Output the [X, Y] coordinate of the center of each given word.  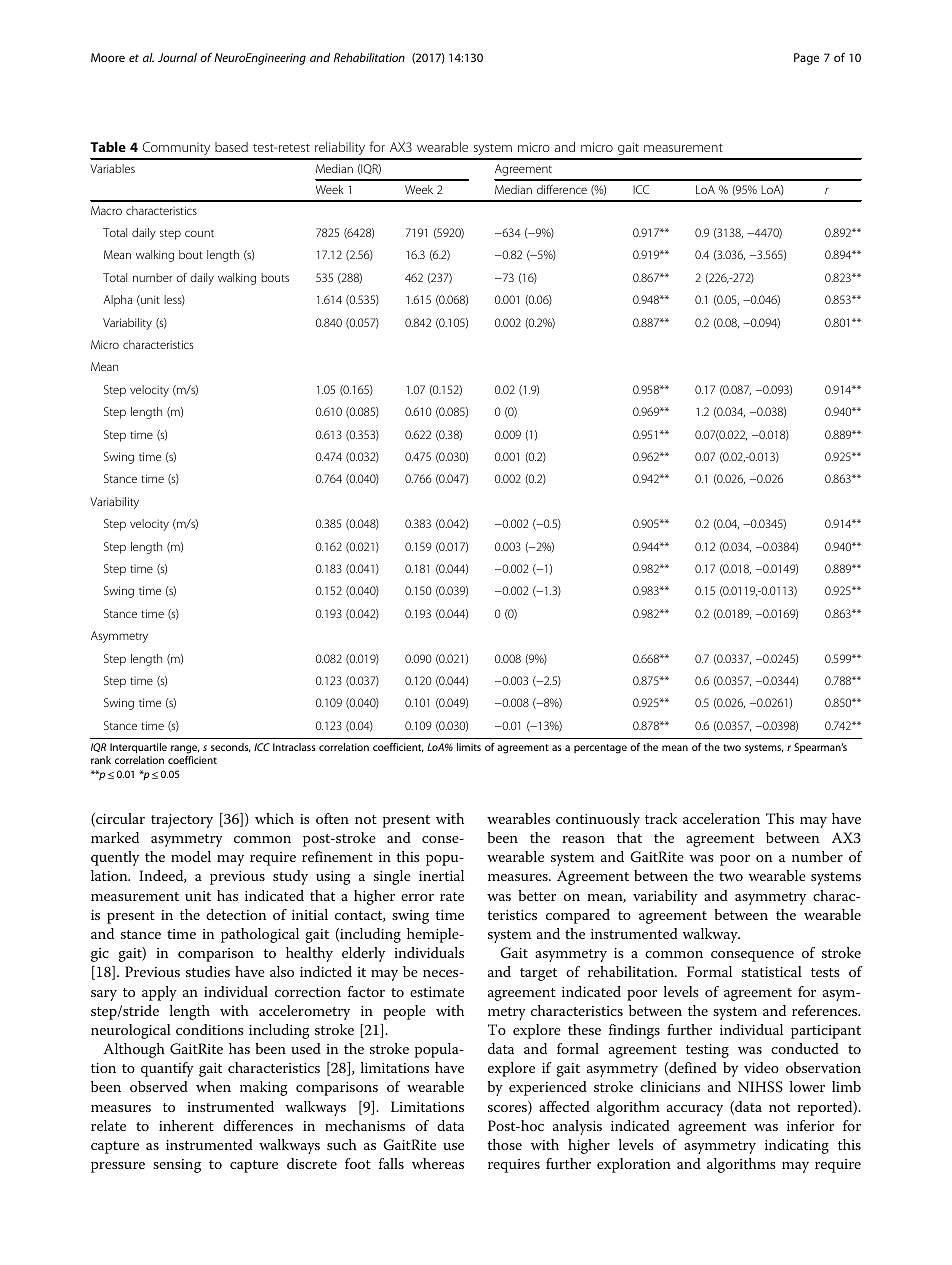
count [199, 233]
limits [469, 747]
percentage [600, 749]
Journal [177, 57]
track [661, 818]
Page [806, 59]
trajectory [182, 821]
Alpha [118, 301]
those [504, 1144]
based [231, 147]
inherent [186, 1125]
